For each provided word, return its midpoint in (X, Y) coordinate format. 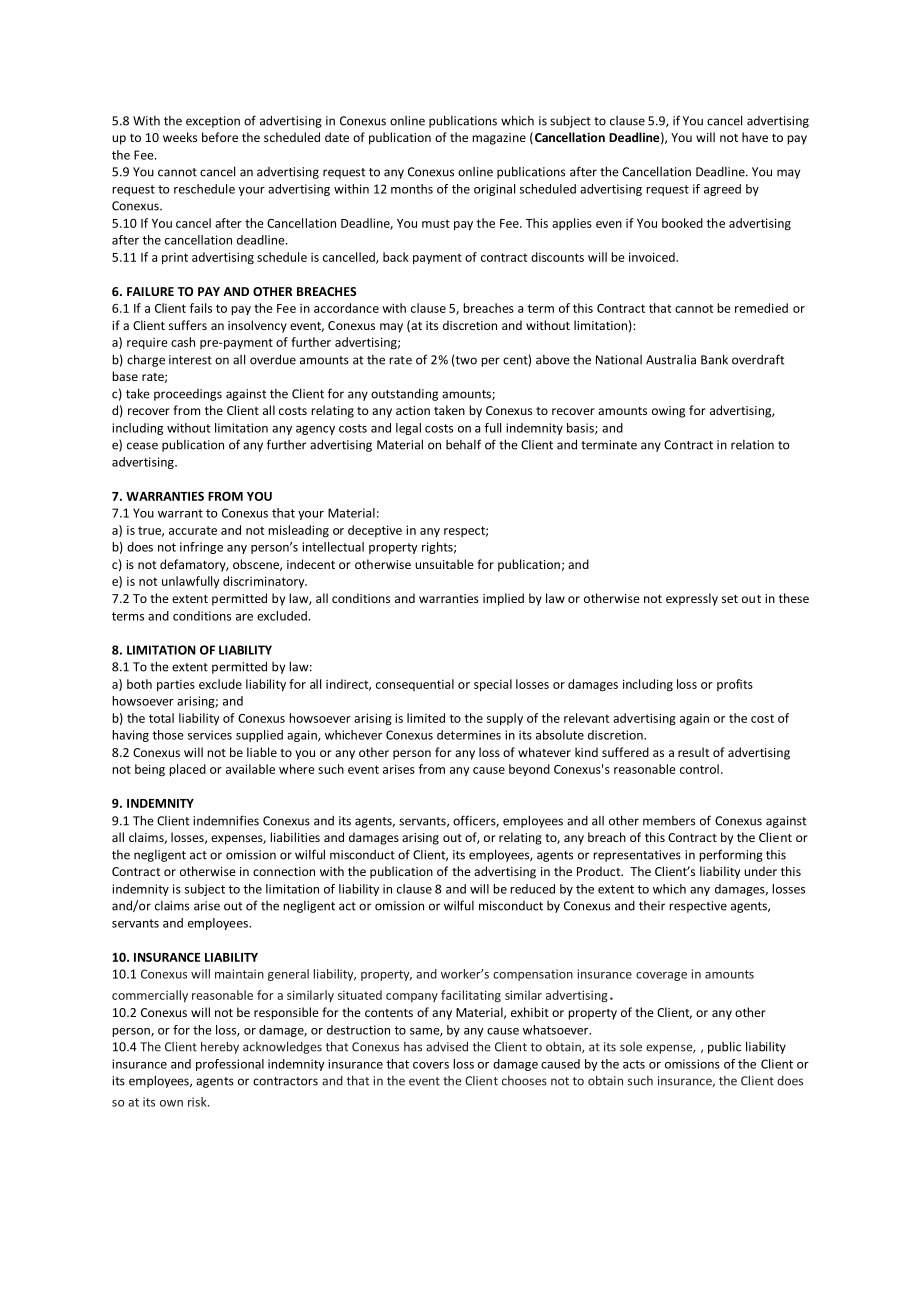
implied (503, 599)
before (220, 137)
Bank (714, 359)
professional (230, 1065)
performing (731, 855)
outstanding (404, 395)
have (755, 137)
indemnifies (226, 820)
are (244, 617)
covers (431, 1065)
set (730, 599)
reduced (532, 889)
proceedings (188, 395)
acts (634, 1064)
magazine (499, 139)
